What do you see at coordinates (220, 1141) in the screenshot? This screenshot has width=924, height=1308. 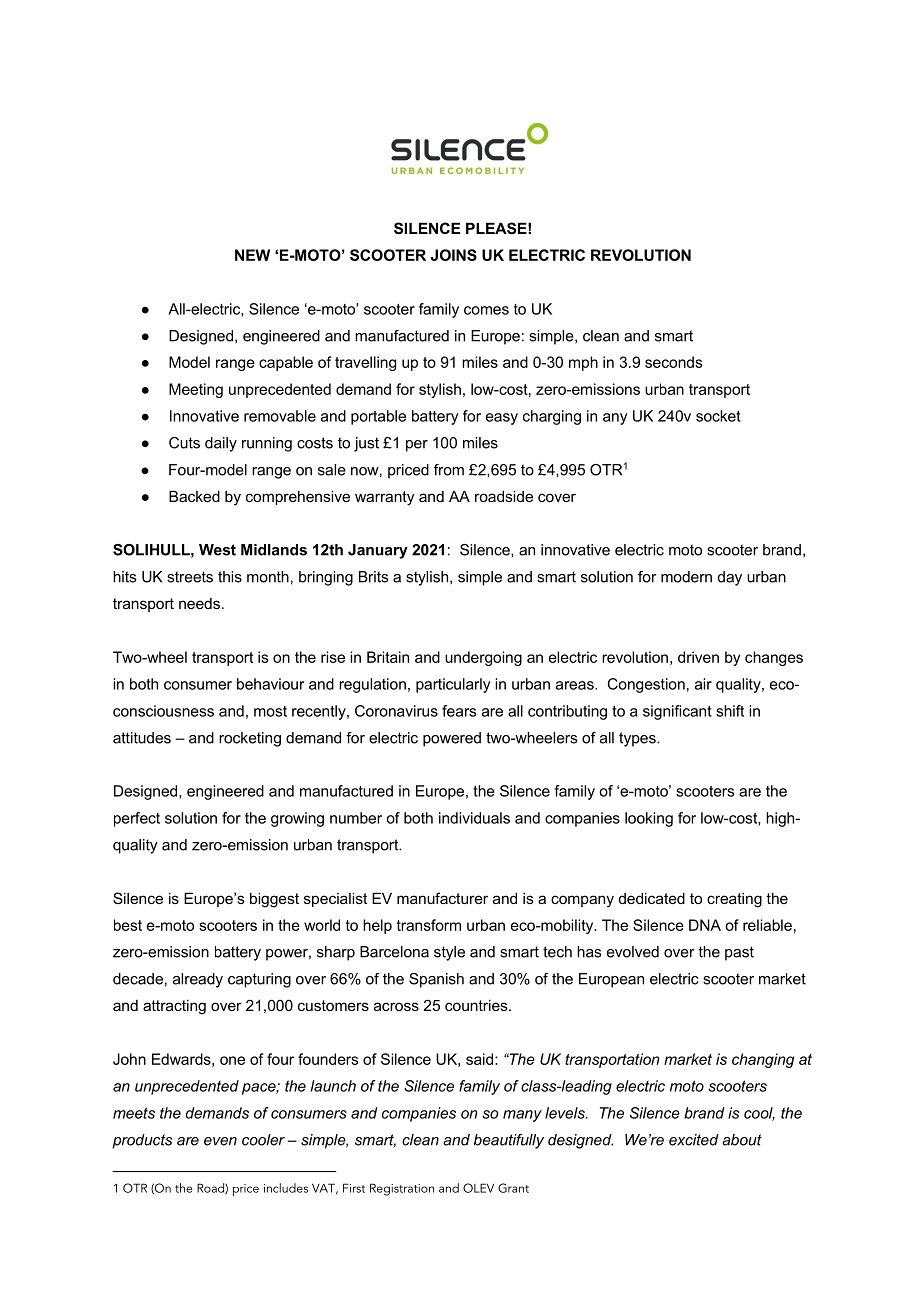 I see `even` at bounding box center [220, 1141].
